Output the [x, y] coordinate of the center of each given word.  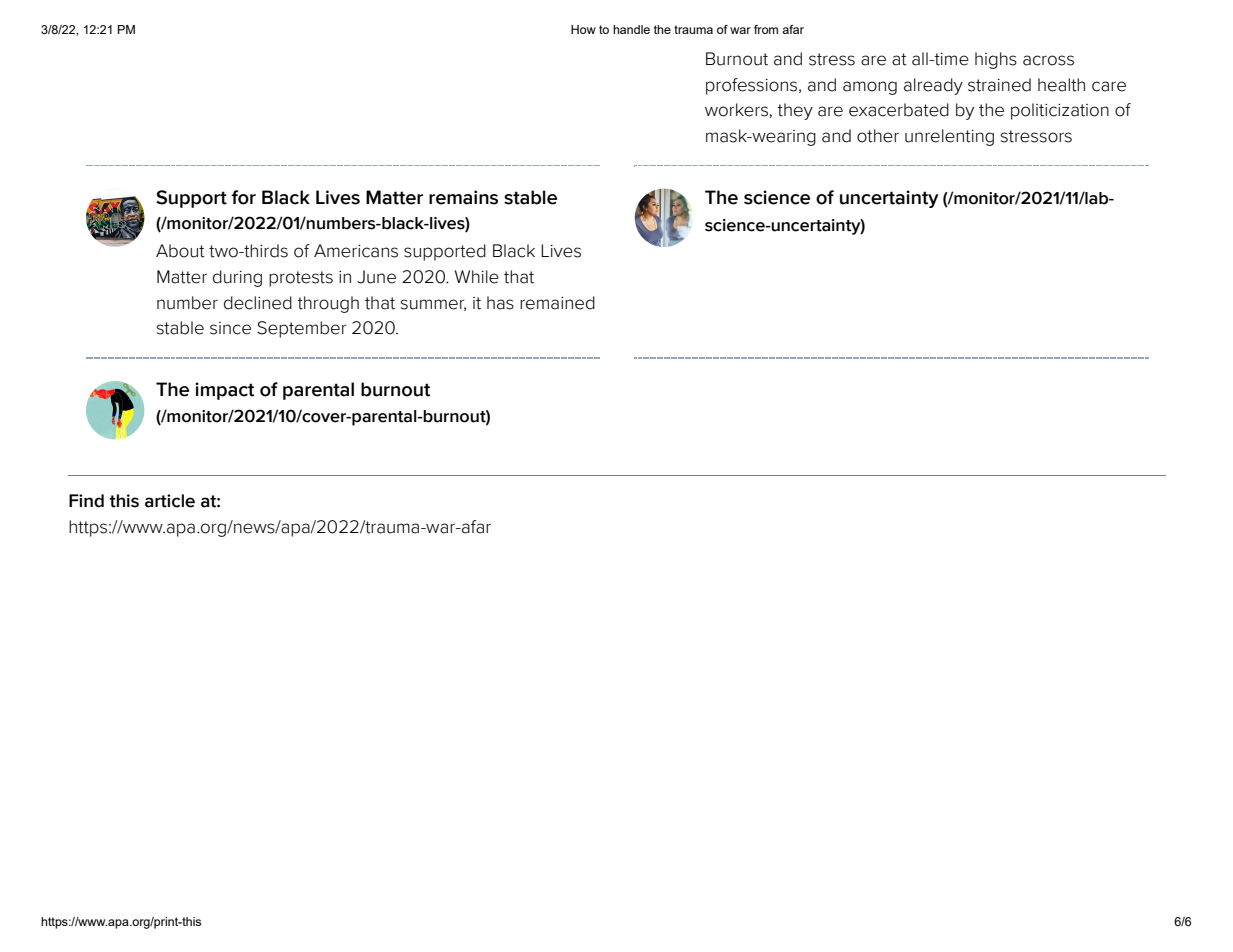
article [170, 501]
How [583, 29]
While [477, 277]
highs [996, 60]
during [237, 278]
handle [631, 29]
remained [557, 303]
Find [86, 501]
